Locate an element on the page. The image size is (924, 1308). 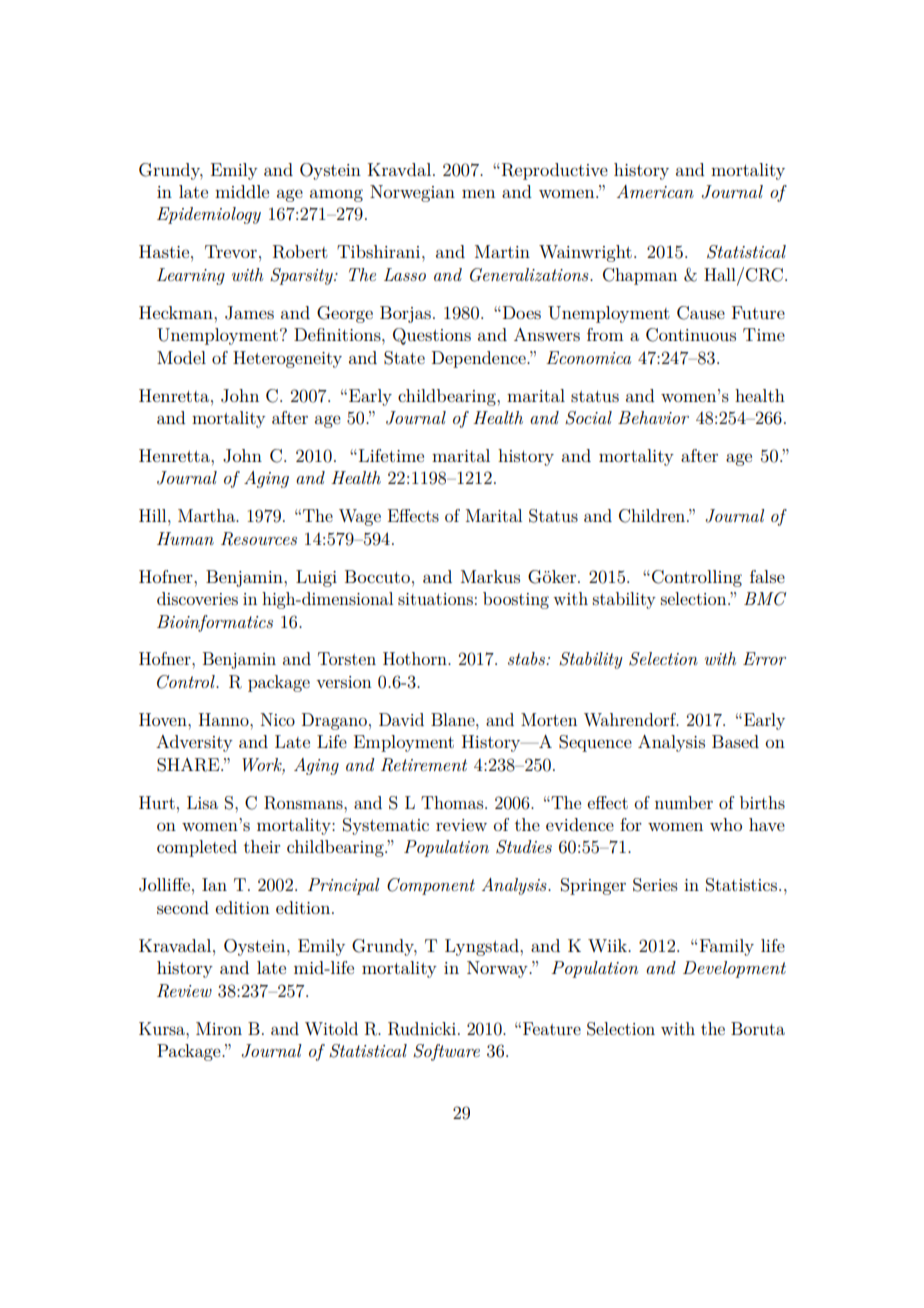
Bioinformatics is located at coordinates (215, 623).
